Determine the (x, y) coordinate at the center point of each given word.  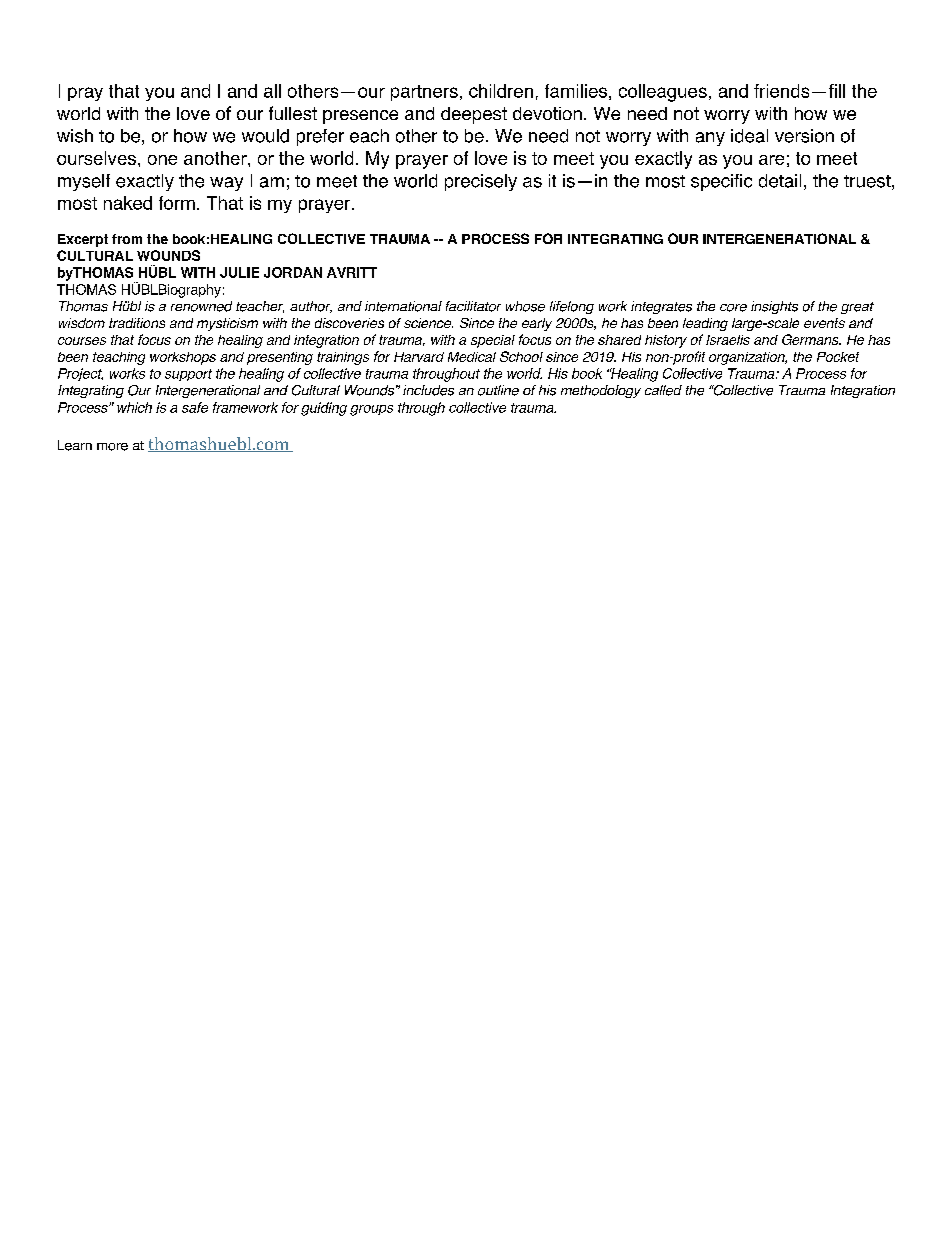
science (428, 323)
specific (721, 182)
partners (424, 93)
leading (705, 324)
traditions (137, 323)
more (112, 447)
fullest (293, 113)
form (177, 203)
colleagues (663, 93)
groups (371, 410)
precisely (481, 182)
